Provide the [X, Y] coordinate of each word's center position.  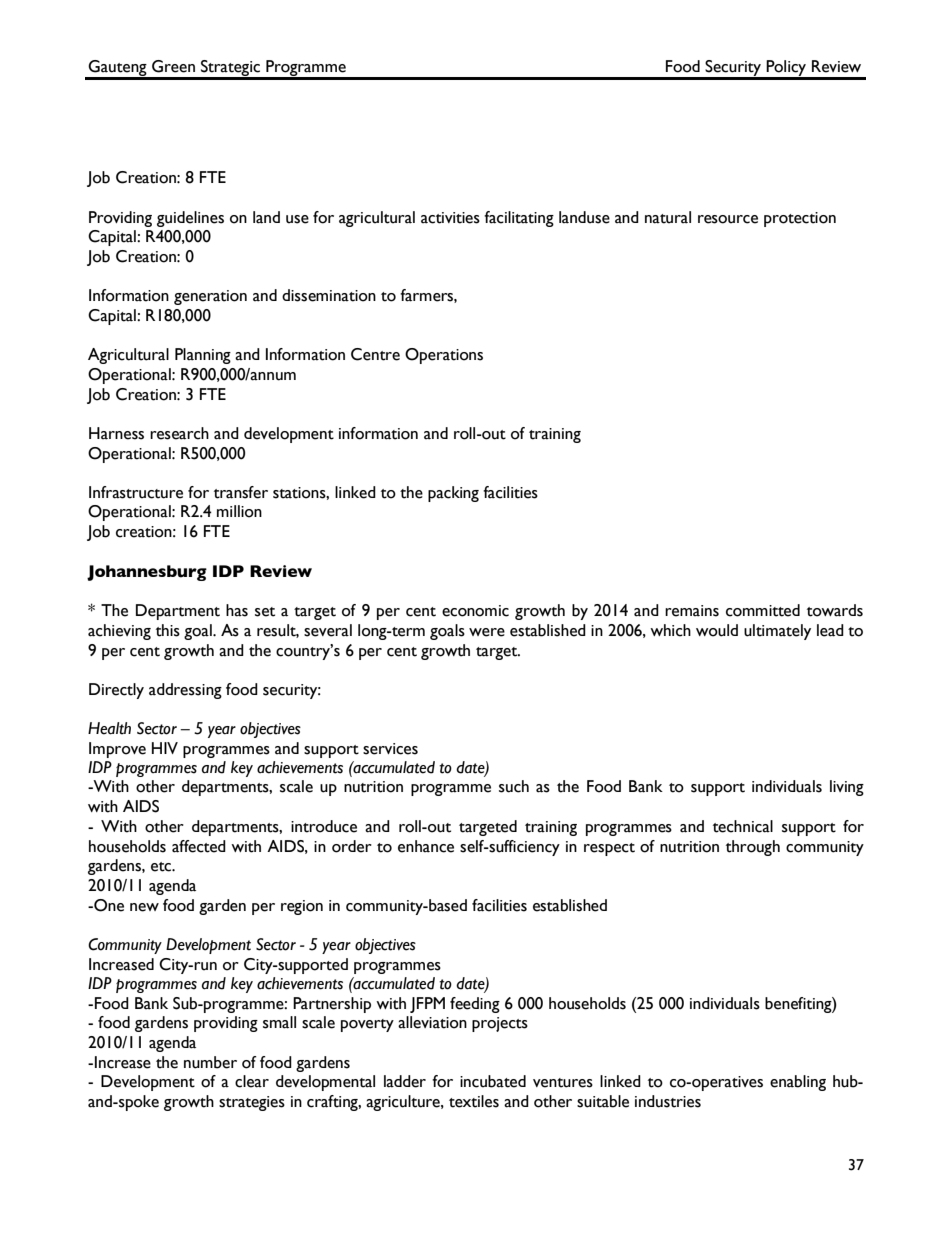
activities [450, 218]
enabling [798, 1083]
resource [728, 219]
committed [763, 610]
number [210, 1062]
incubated [493, 1081]
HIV [165, 748]
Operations [444, 356]
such [514, 786]
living [847, 788]
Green [173, 66]
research [179, 433]
